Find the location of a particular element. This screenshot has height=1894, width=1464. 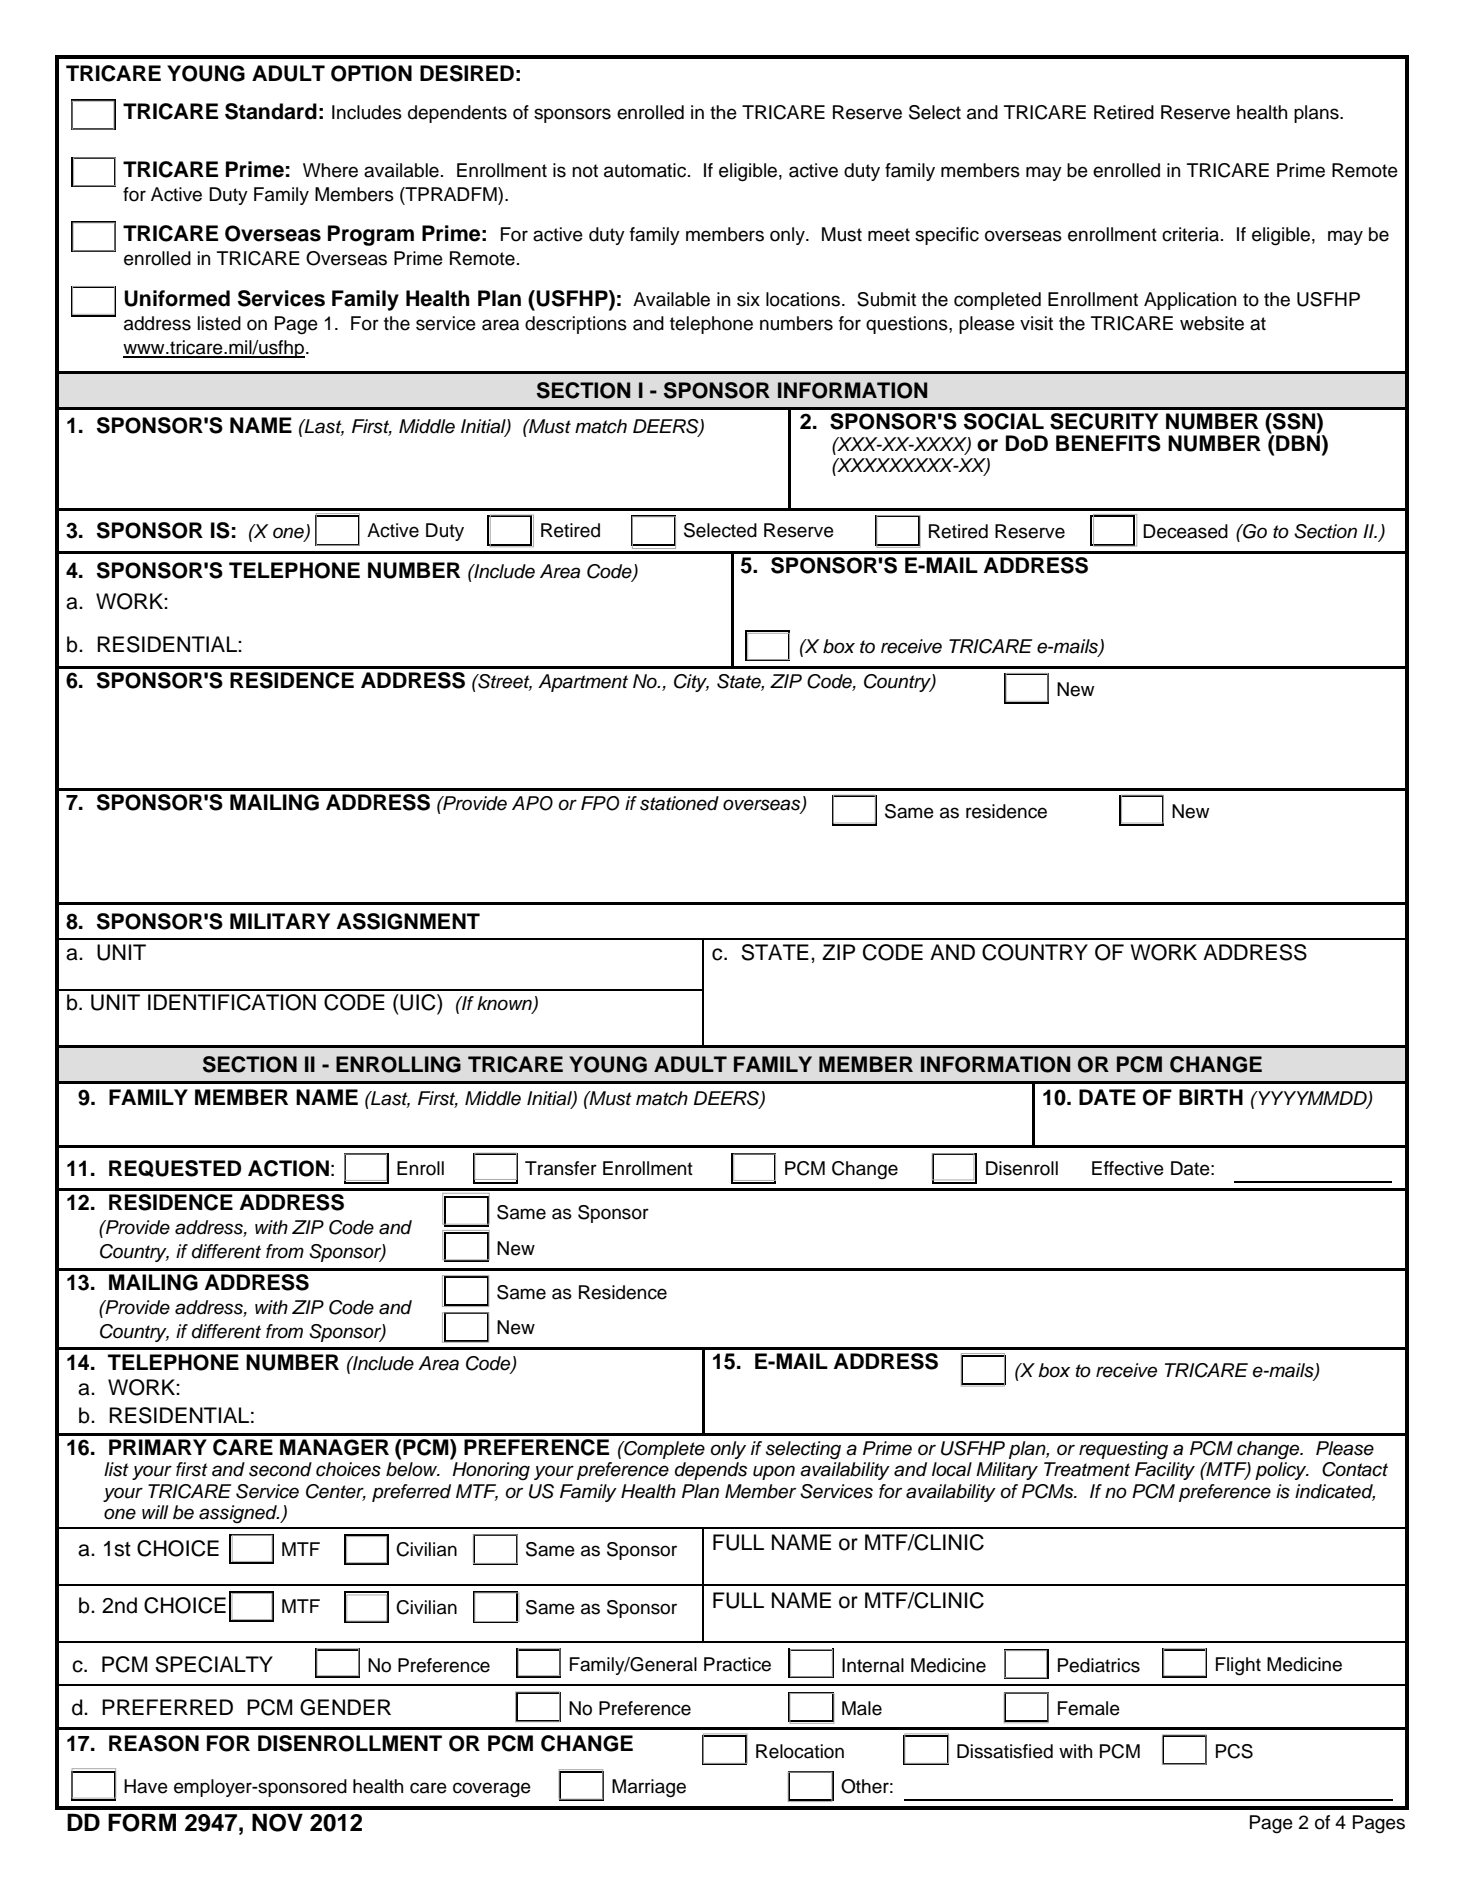

stationed is located at coordinates (679, 803).
